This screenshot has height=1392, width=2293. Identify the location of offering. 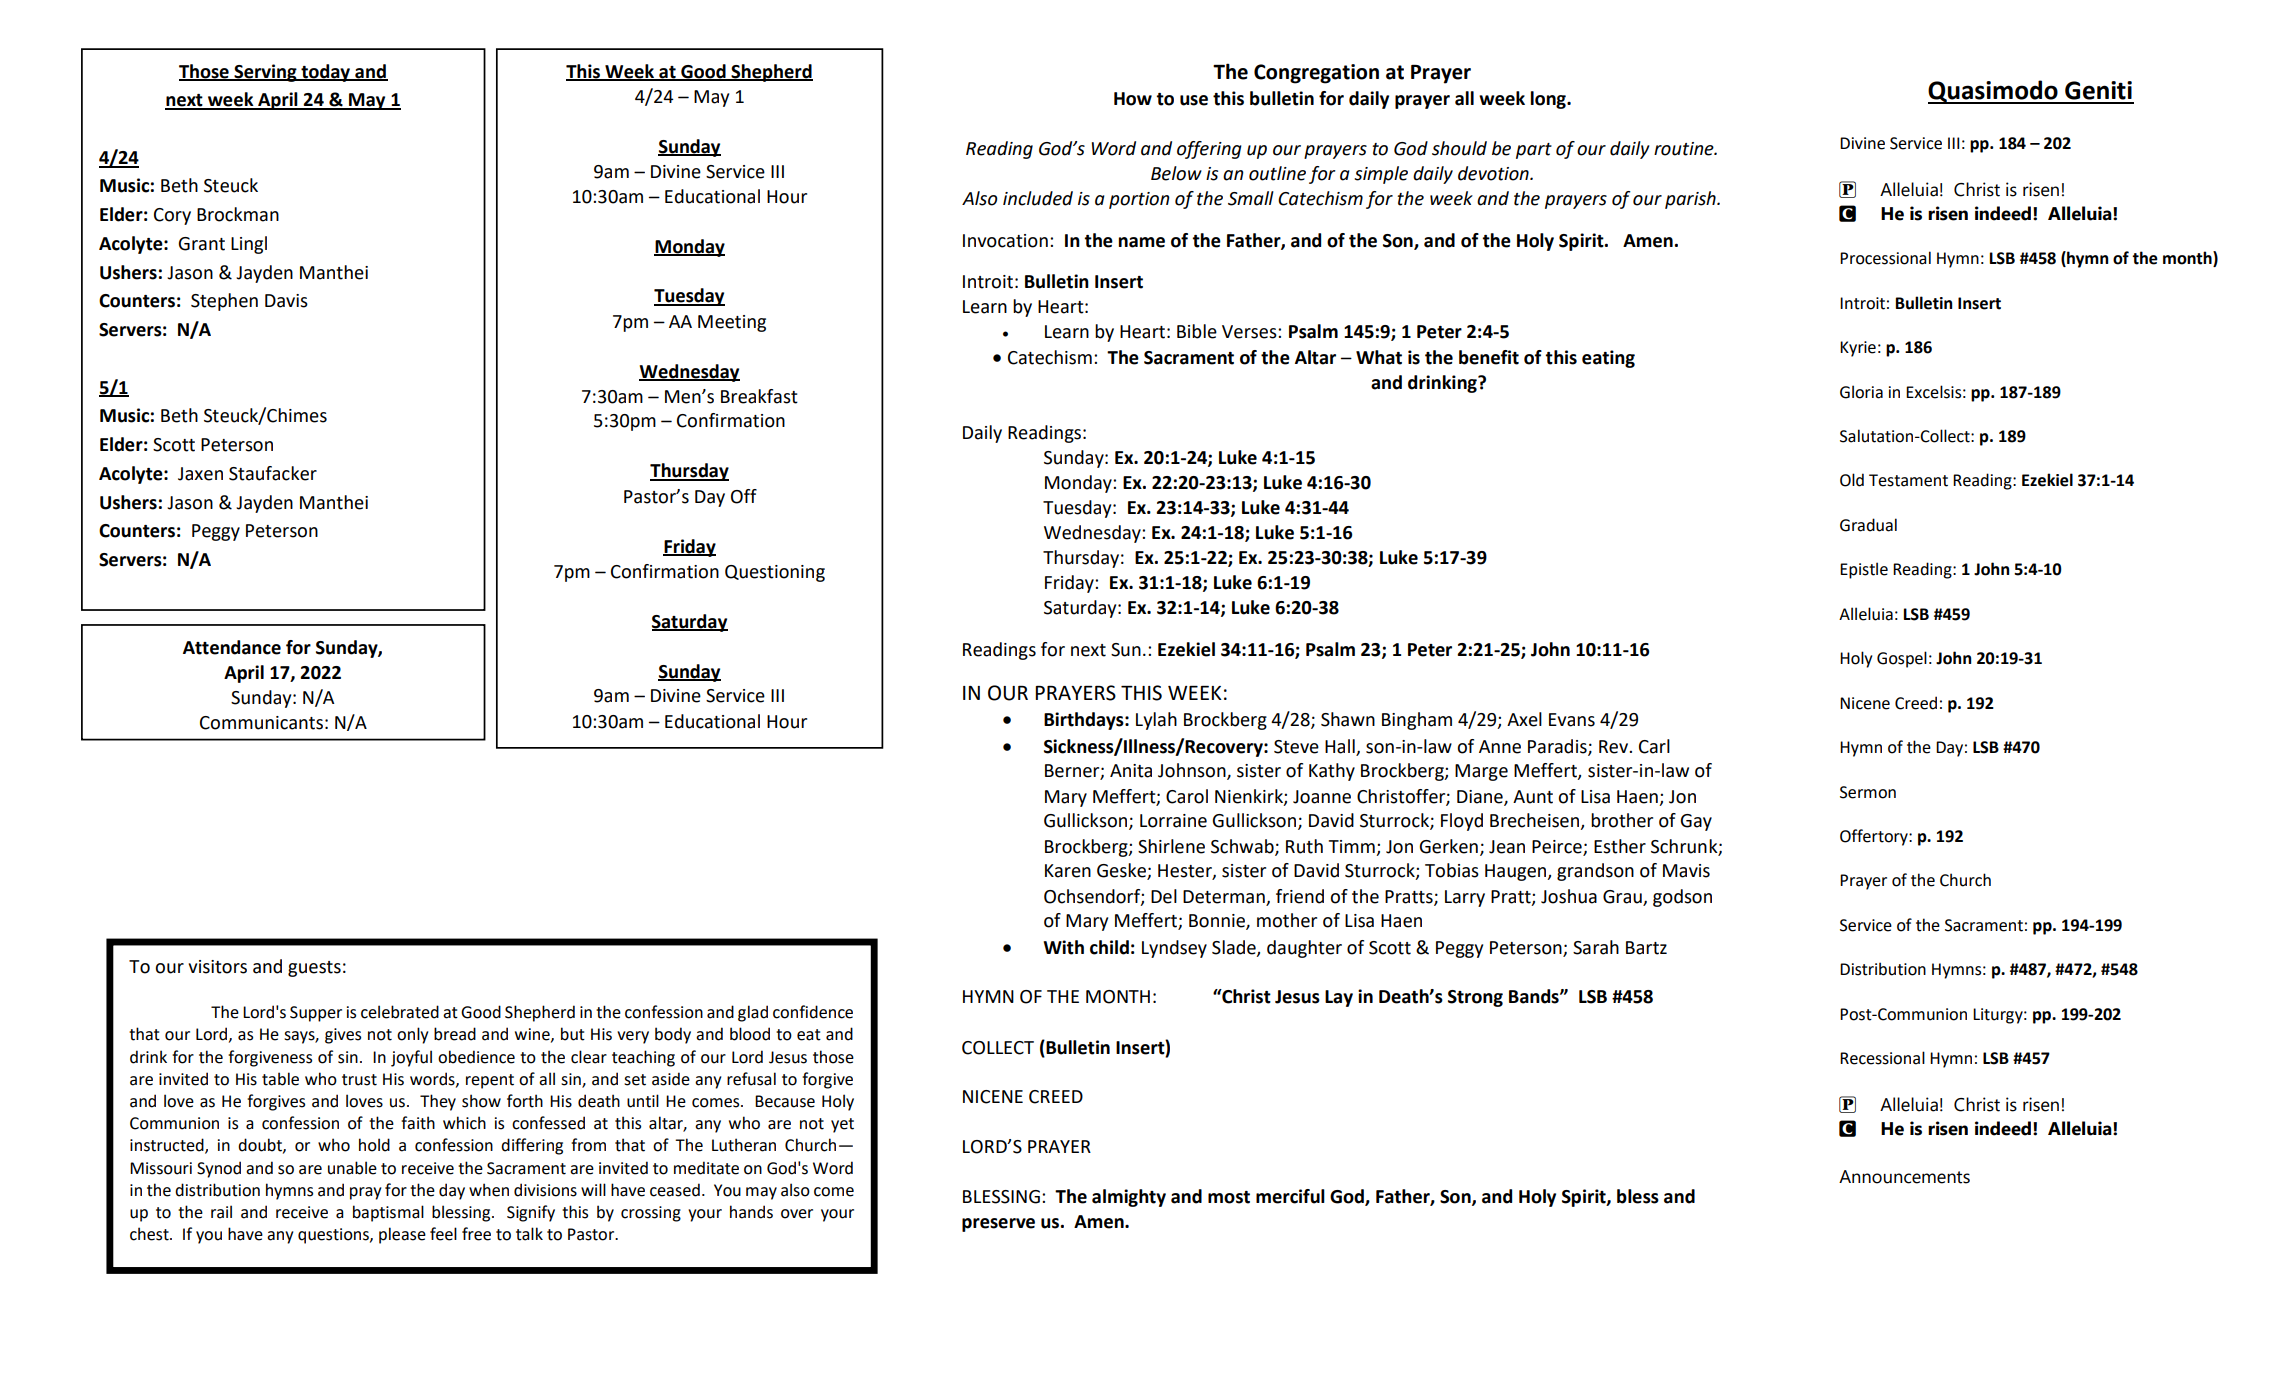
(1209, 150).
